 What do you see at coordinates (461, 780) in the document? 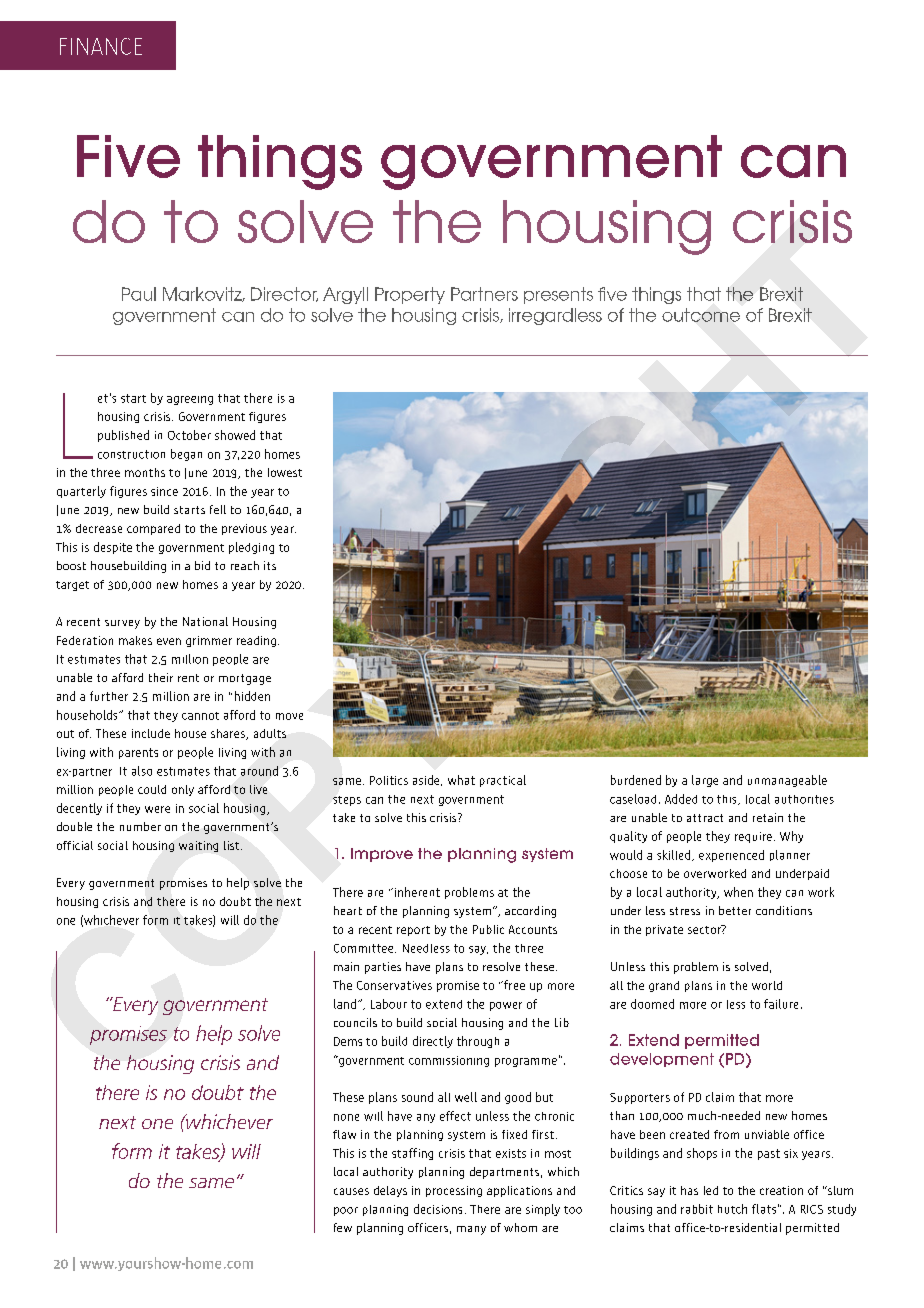
I see `what` at bounding box center [461, 780].
